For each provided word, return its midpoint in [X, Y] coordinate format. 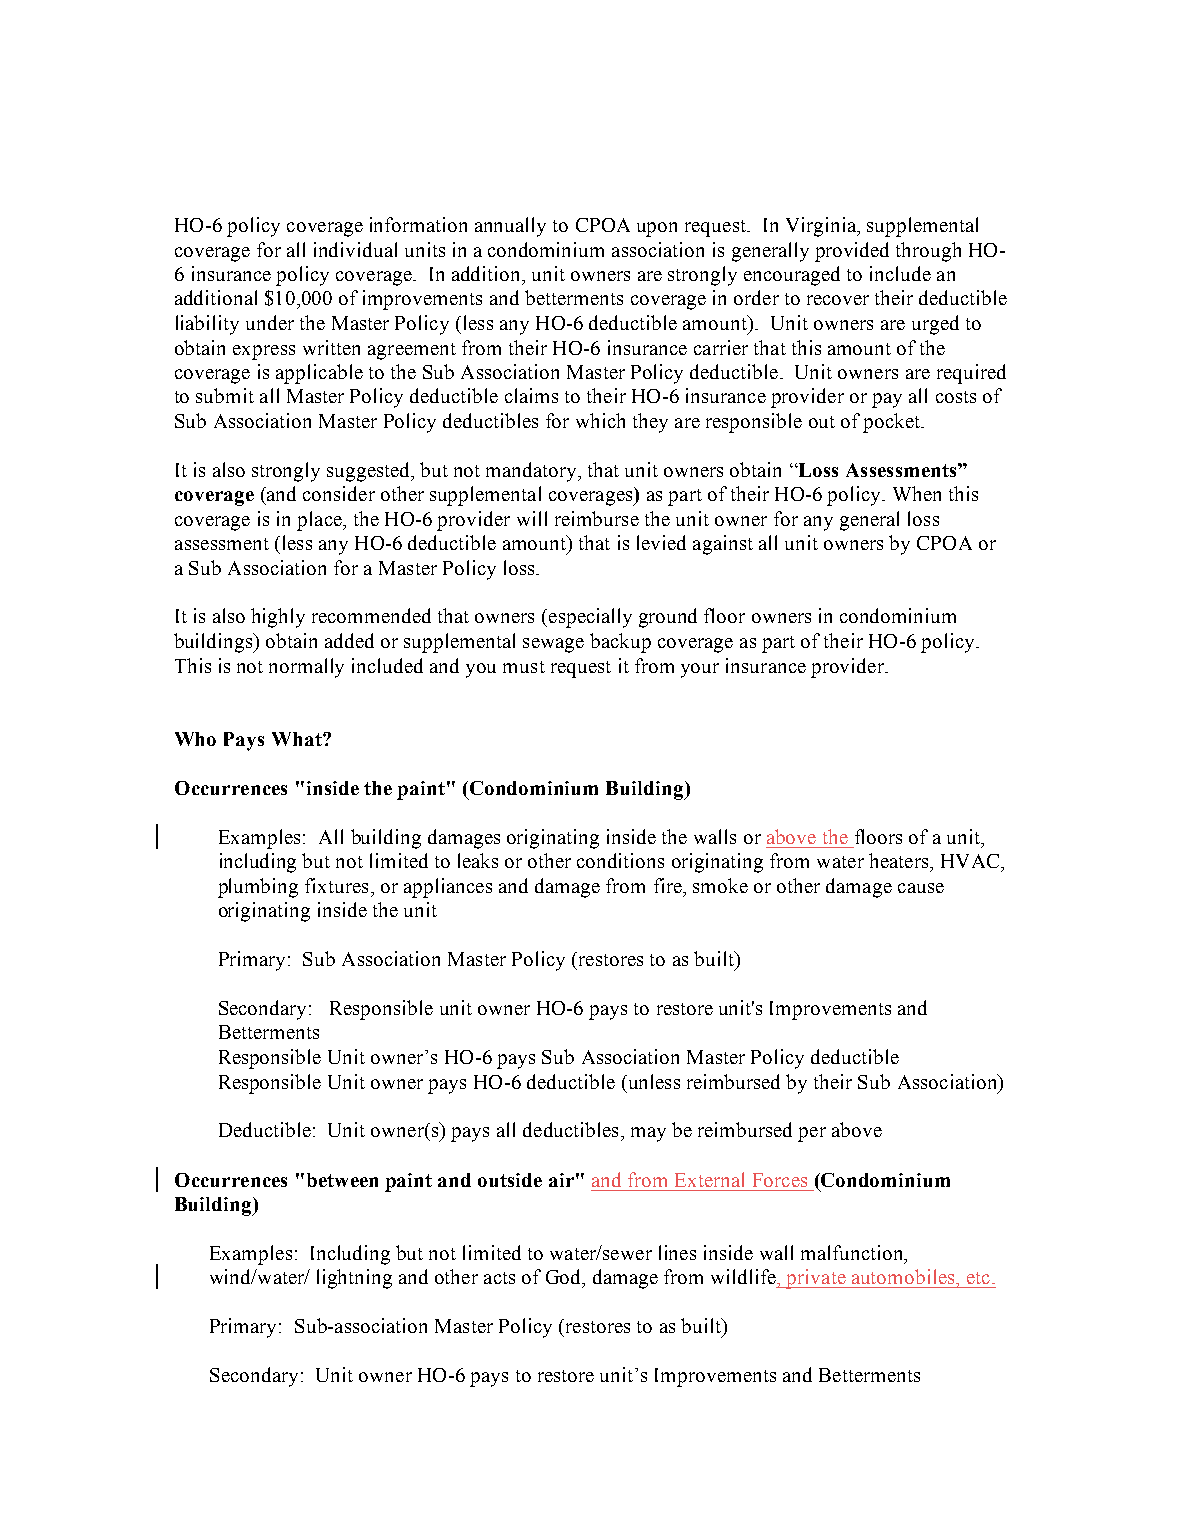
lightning [354, 1279]
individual [355, 249]
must [524, 667]
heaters [900, 860]
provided [852, 252]
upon [657, 229]
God [565, 1278]
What [298, 739]
